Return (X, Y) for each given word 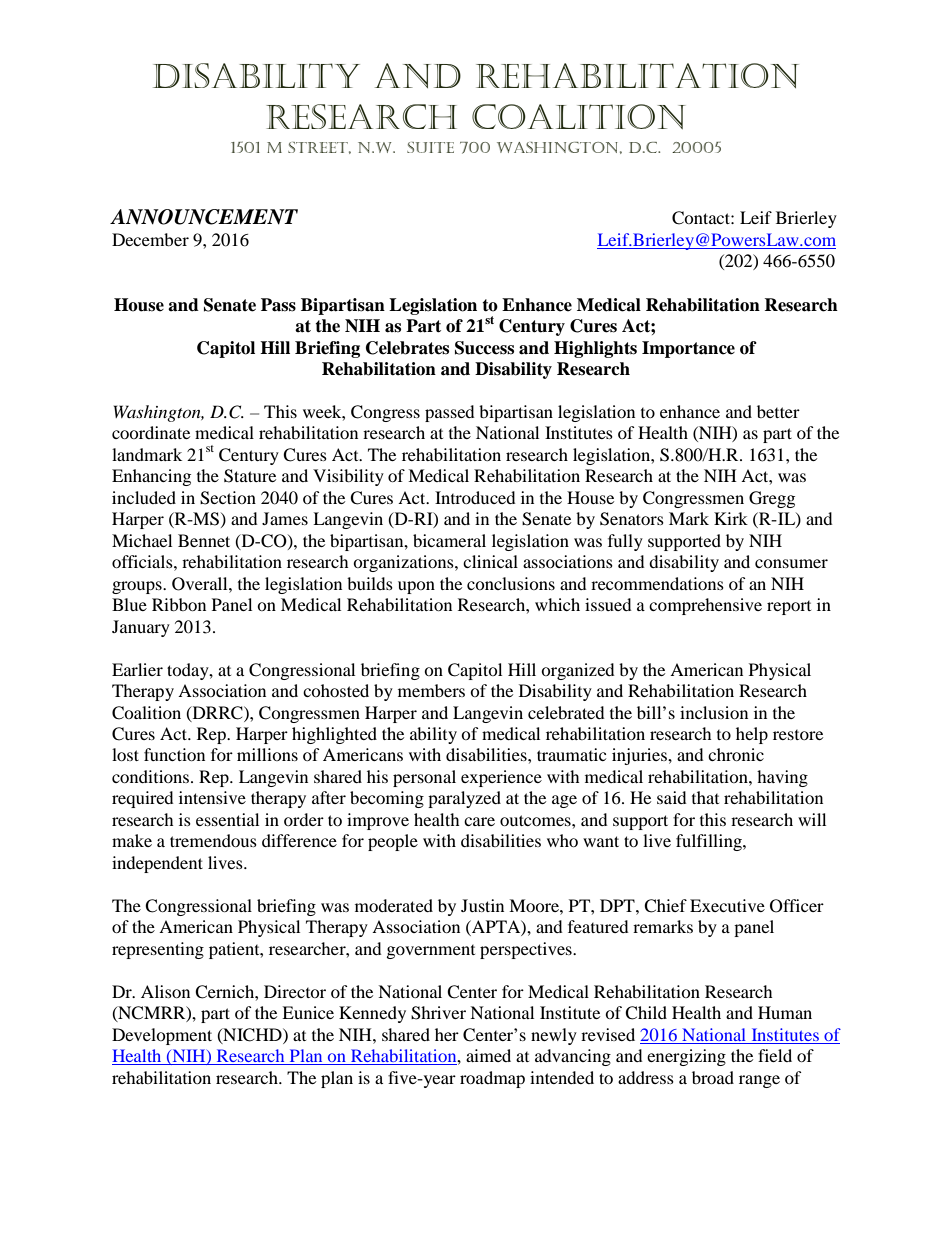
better (778, 411)
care (479, 821)
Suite (430, 147)
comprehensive (705, 606)
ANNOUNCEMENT (204, 217)
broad (713, 1077)
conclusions (511, 583)
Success (484, 348)
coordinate (151, 432)
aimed (488, 1055)
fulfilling (710, 842)
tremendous (213, 840)
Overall (201, 584)
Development (162, 1036)
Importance (688, 349)
